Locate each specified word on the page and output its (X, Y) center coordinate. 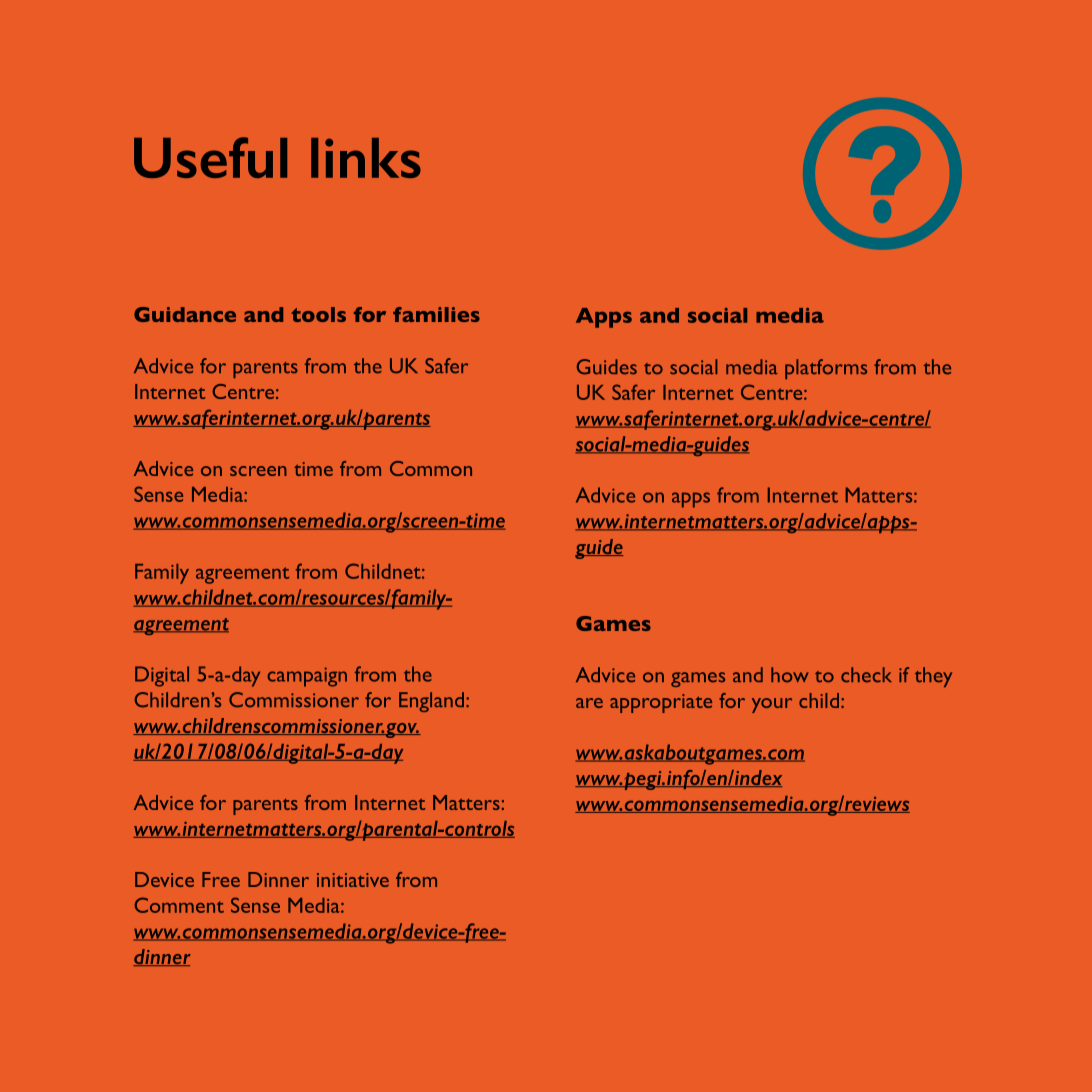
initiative (353, 880)
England (431, 702)
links (366, 158)
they (933, 677)
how (790, 674)
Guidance (185, 314)
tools (318, 314)
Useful (210, 157)
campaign (307, 677)
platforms (826, 369)
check (866, 675)
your (772, 705)
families (436, 314)
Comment (179, 905)
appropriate (661, 703)
